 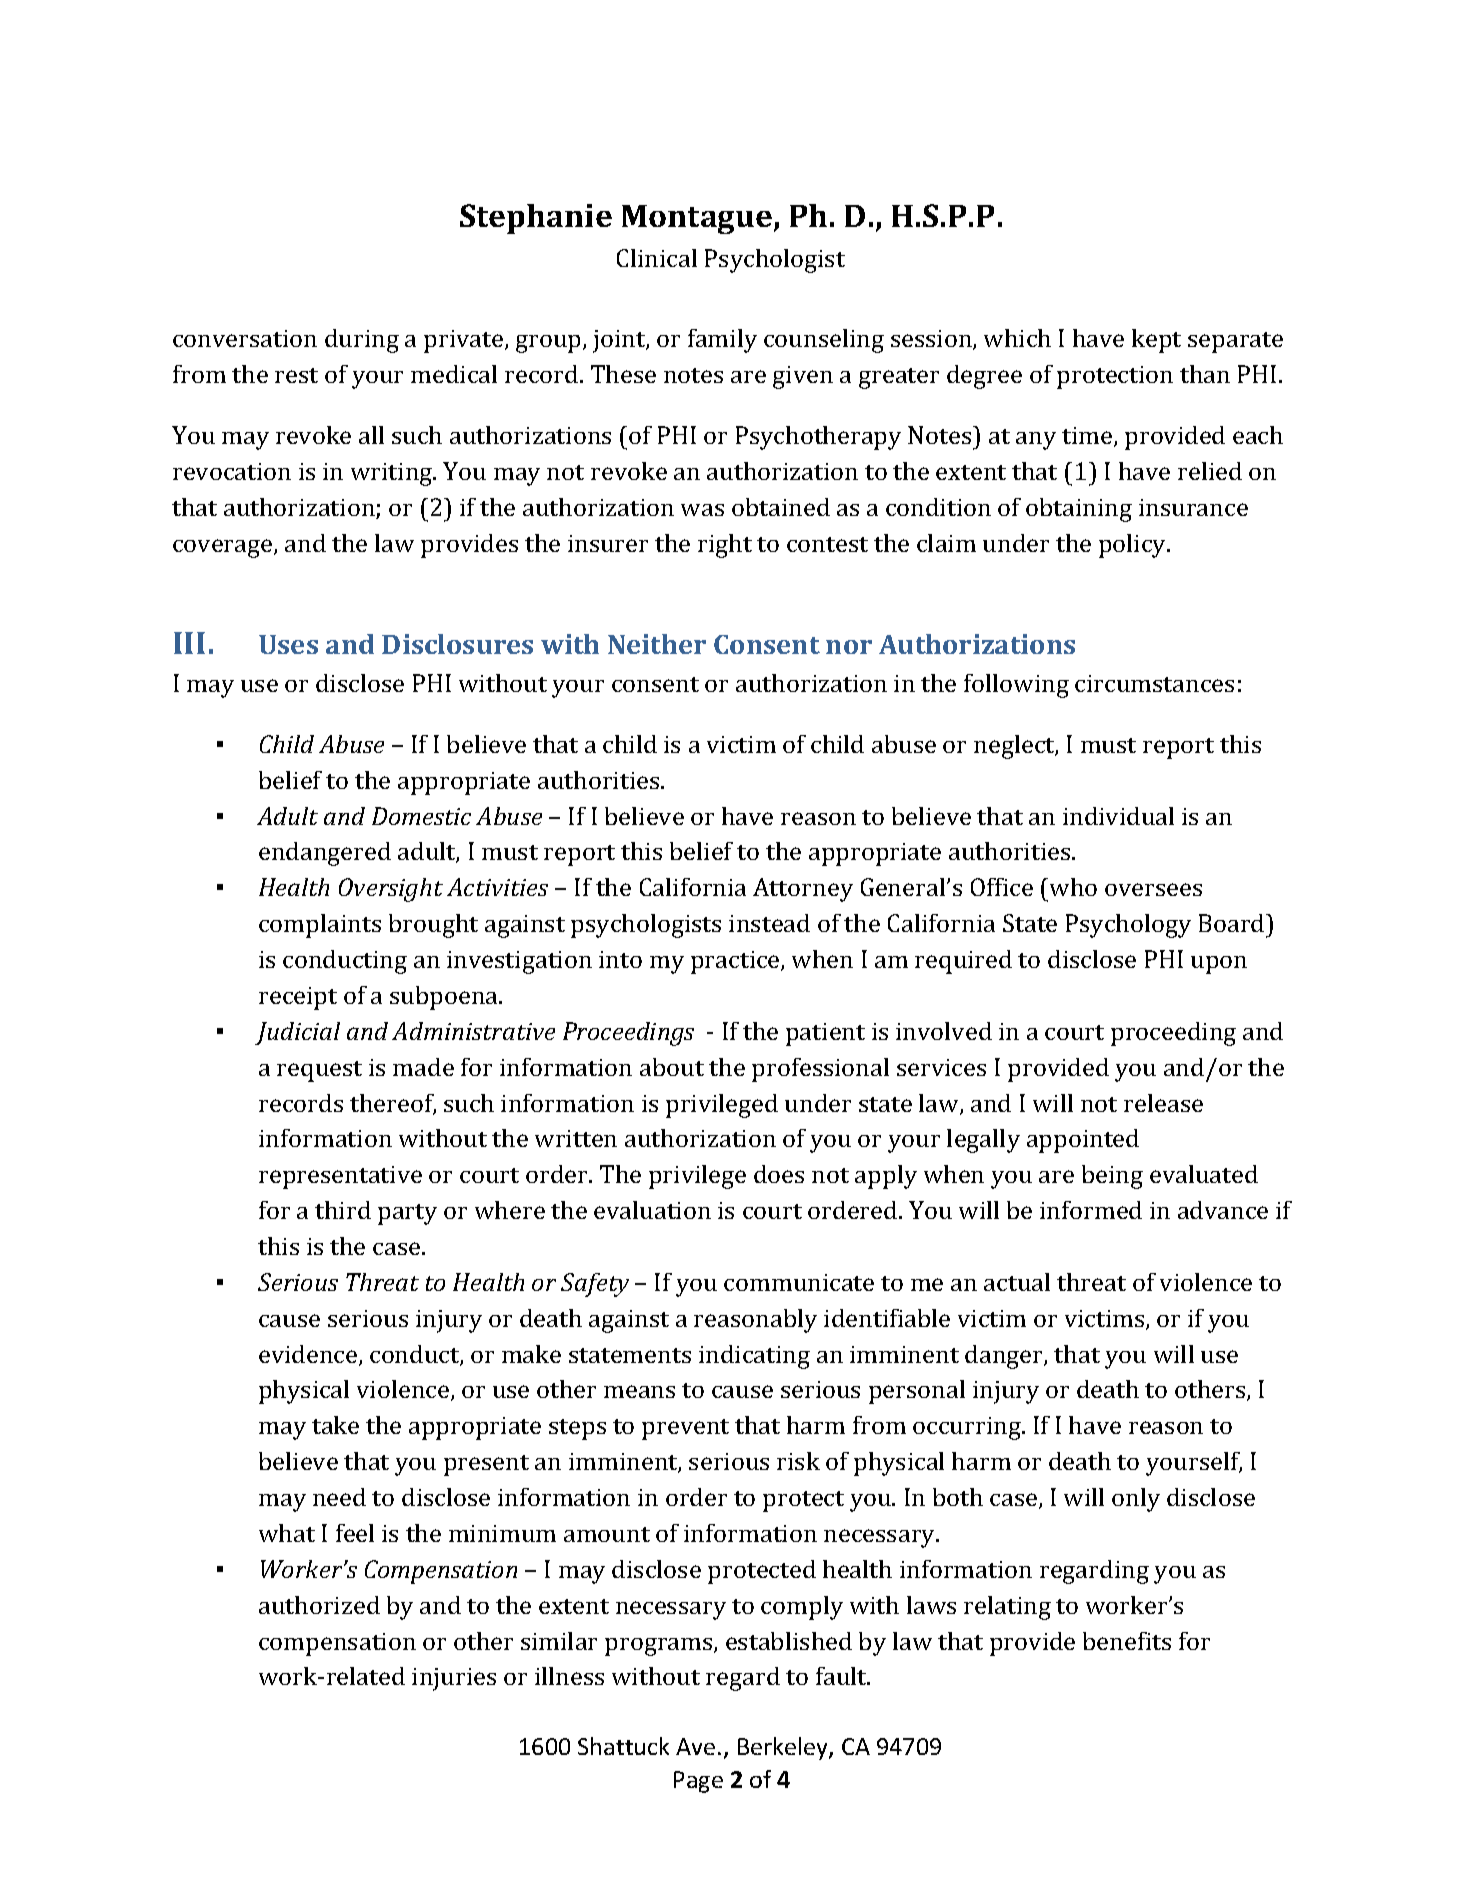 What do you see at coordinates (421, 816) in the page?
I see `Domestic` at bounding box center [421, 816].
